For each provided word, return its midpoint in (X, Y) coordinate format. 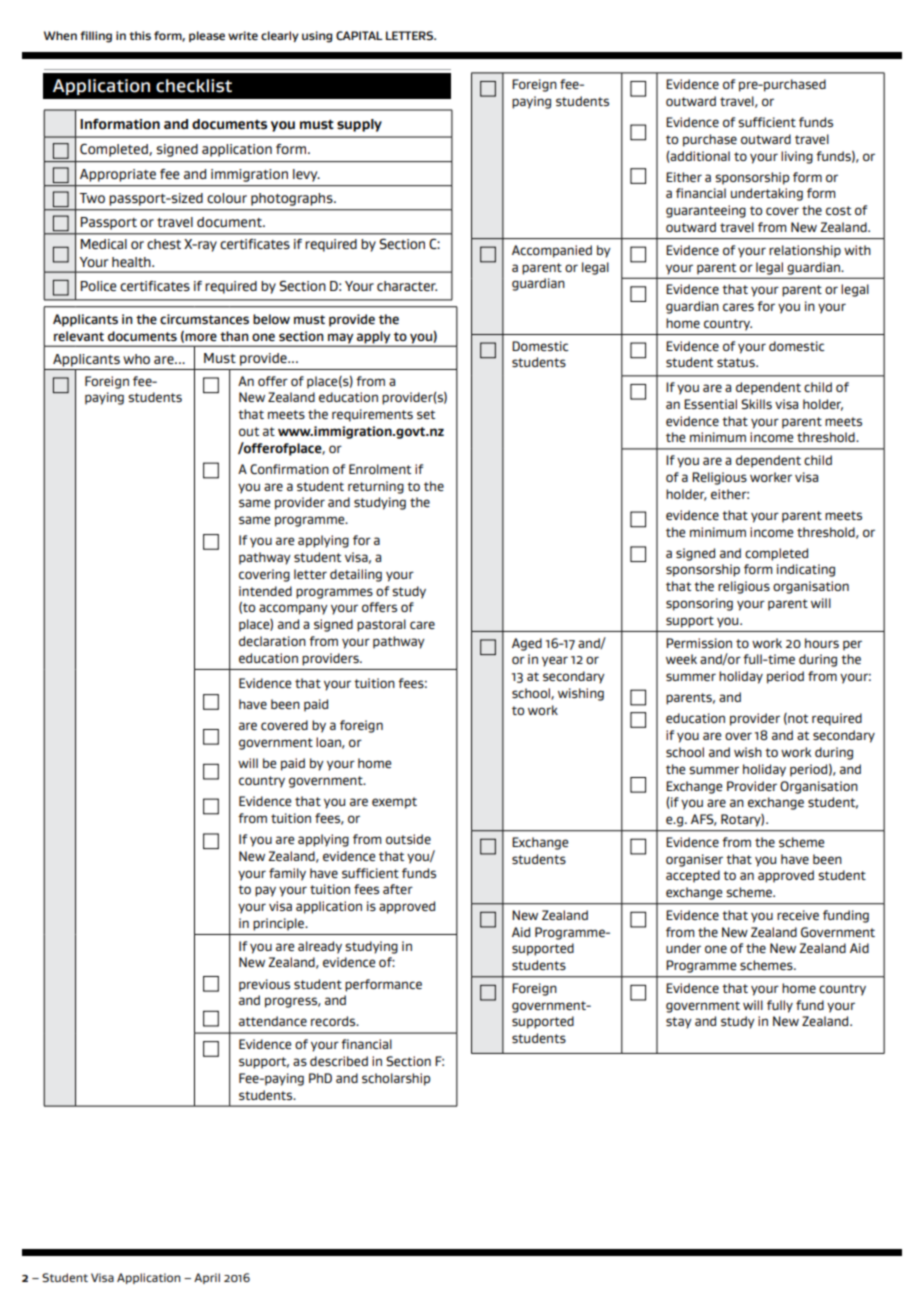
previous (264, 985)
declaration (272, 641)
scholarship (396, 1079)
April (207, 1278)
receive (798, 915)
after (398, 889)
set (426, 414)
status (737, 362)
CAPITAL (359, 35)
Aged (527, 644)
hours (822, 643)
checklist (194, 86)
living (797, 157)
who (136, 359)
